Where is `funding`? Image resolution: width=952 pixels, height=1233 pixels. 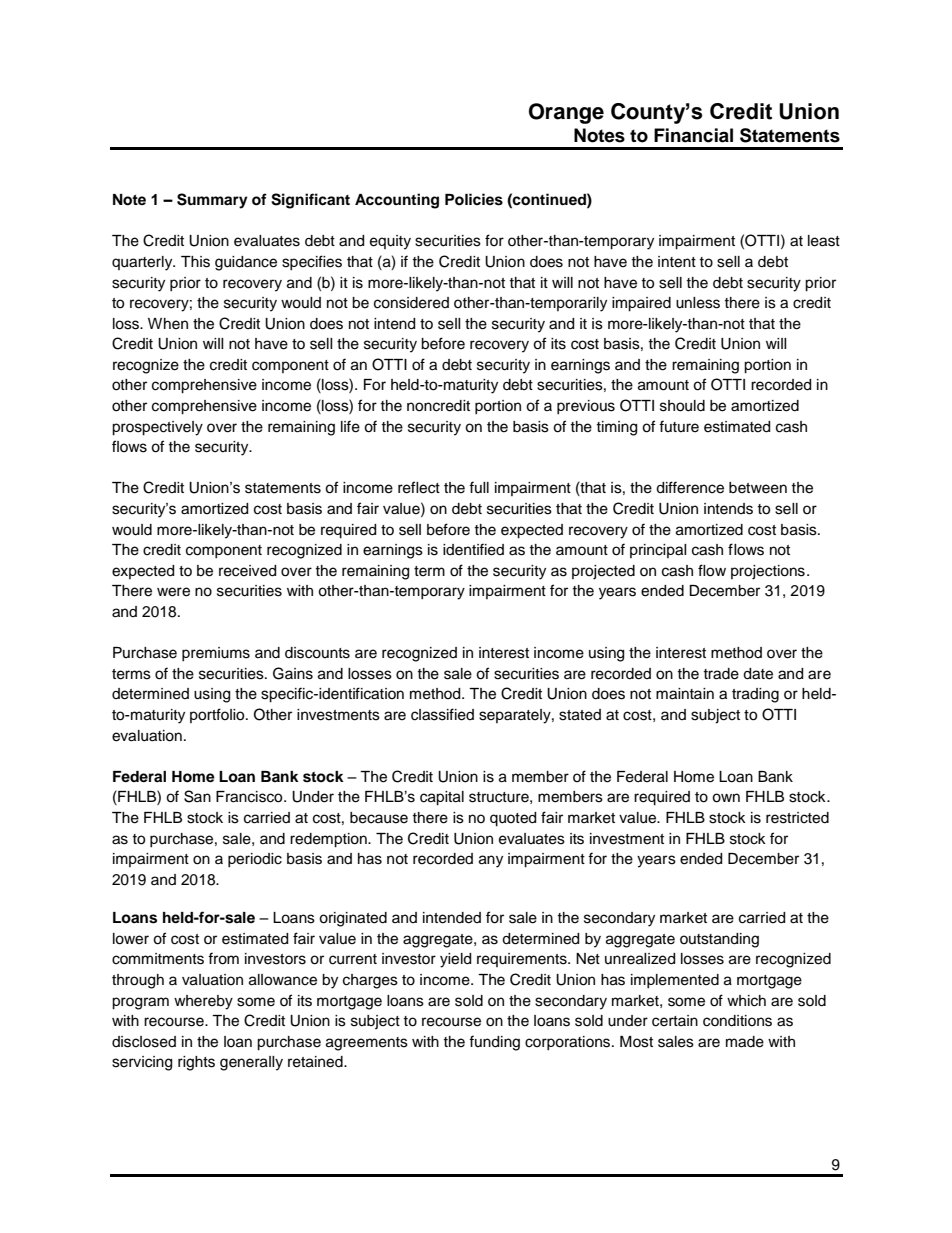
funding is located at coordinates (494, 1043).
